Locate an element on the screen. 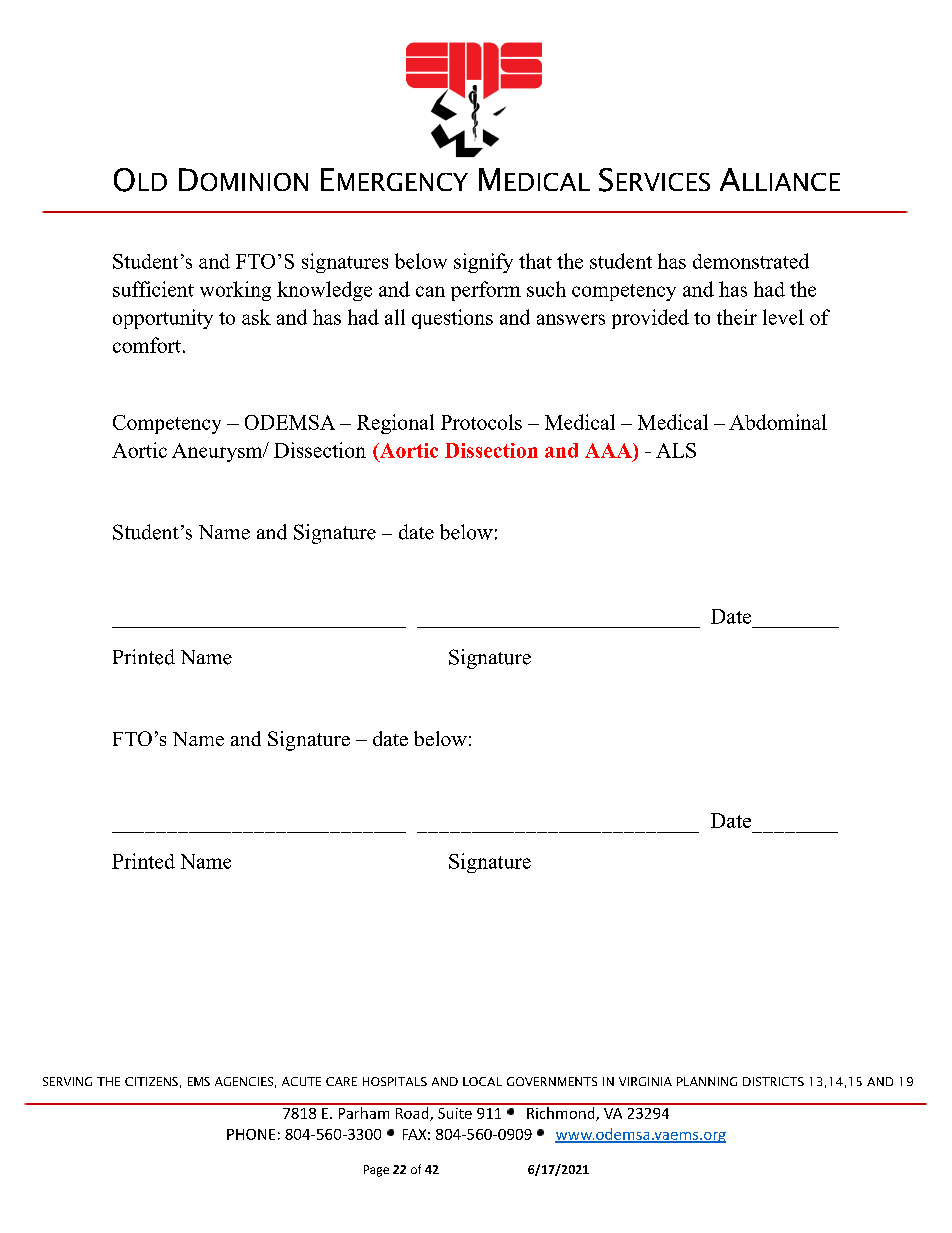 Image resolution: width=952 pixels, height=1233 pixels. Road is located at coordinates (412, 1112).
